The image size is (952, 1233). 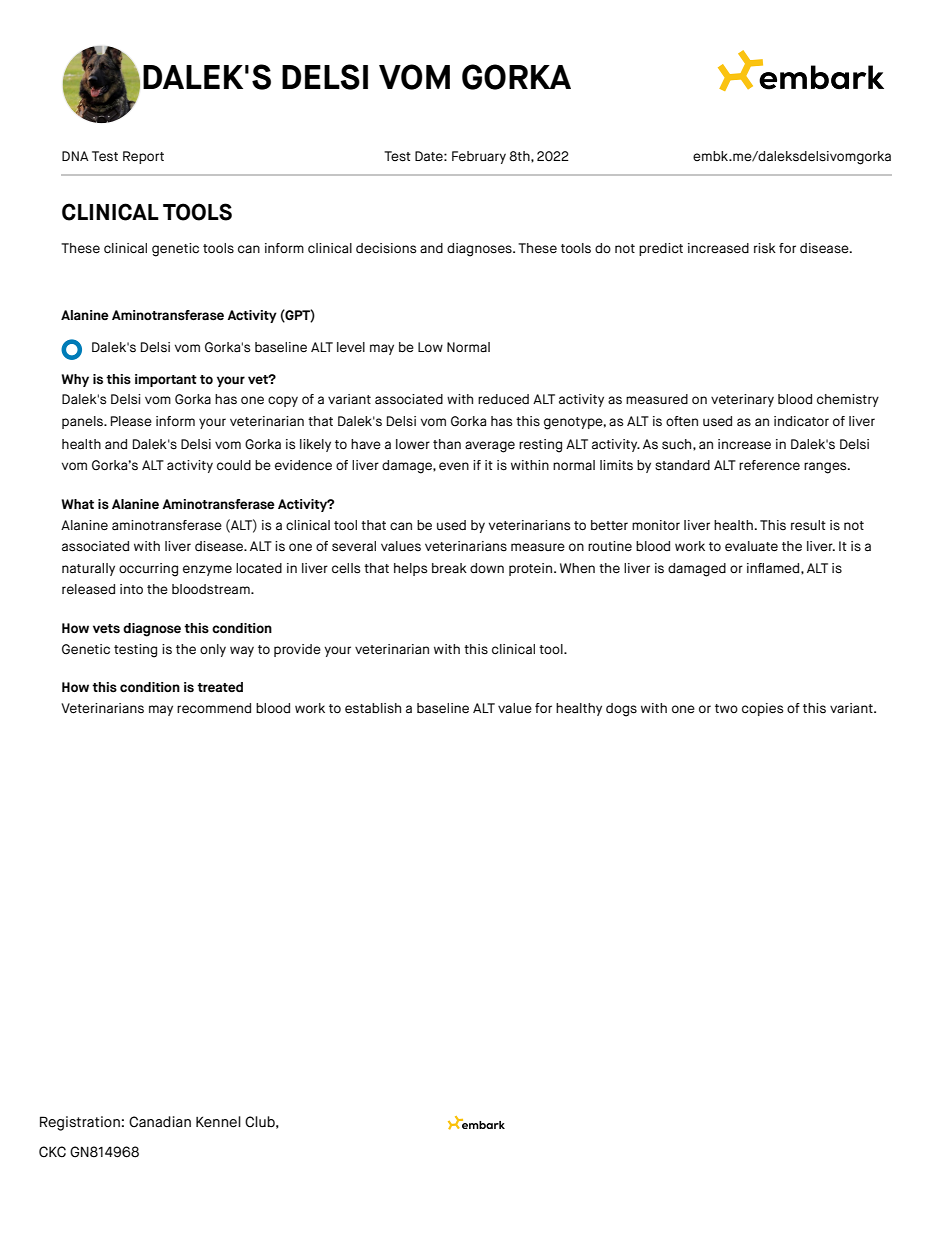 I want to click on only, so click(x=213, y=650).
